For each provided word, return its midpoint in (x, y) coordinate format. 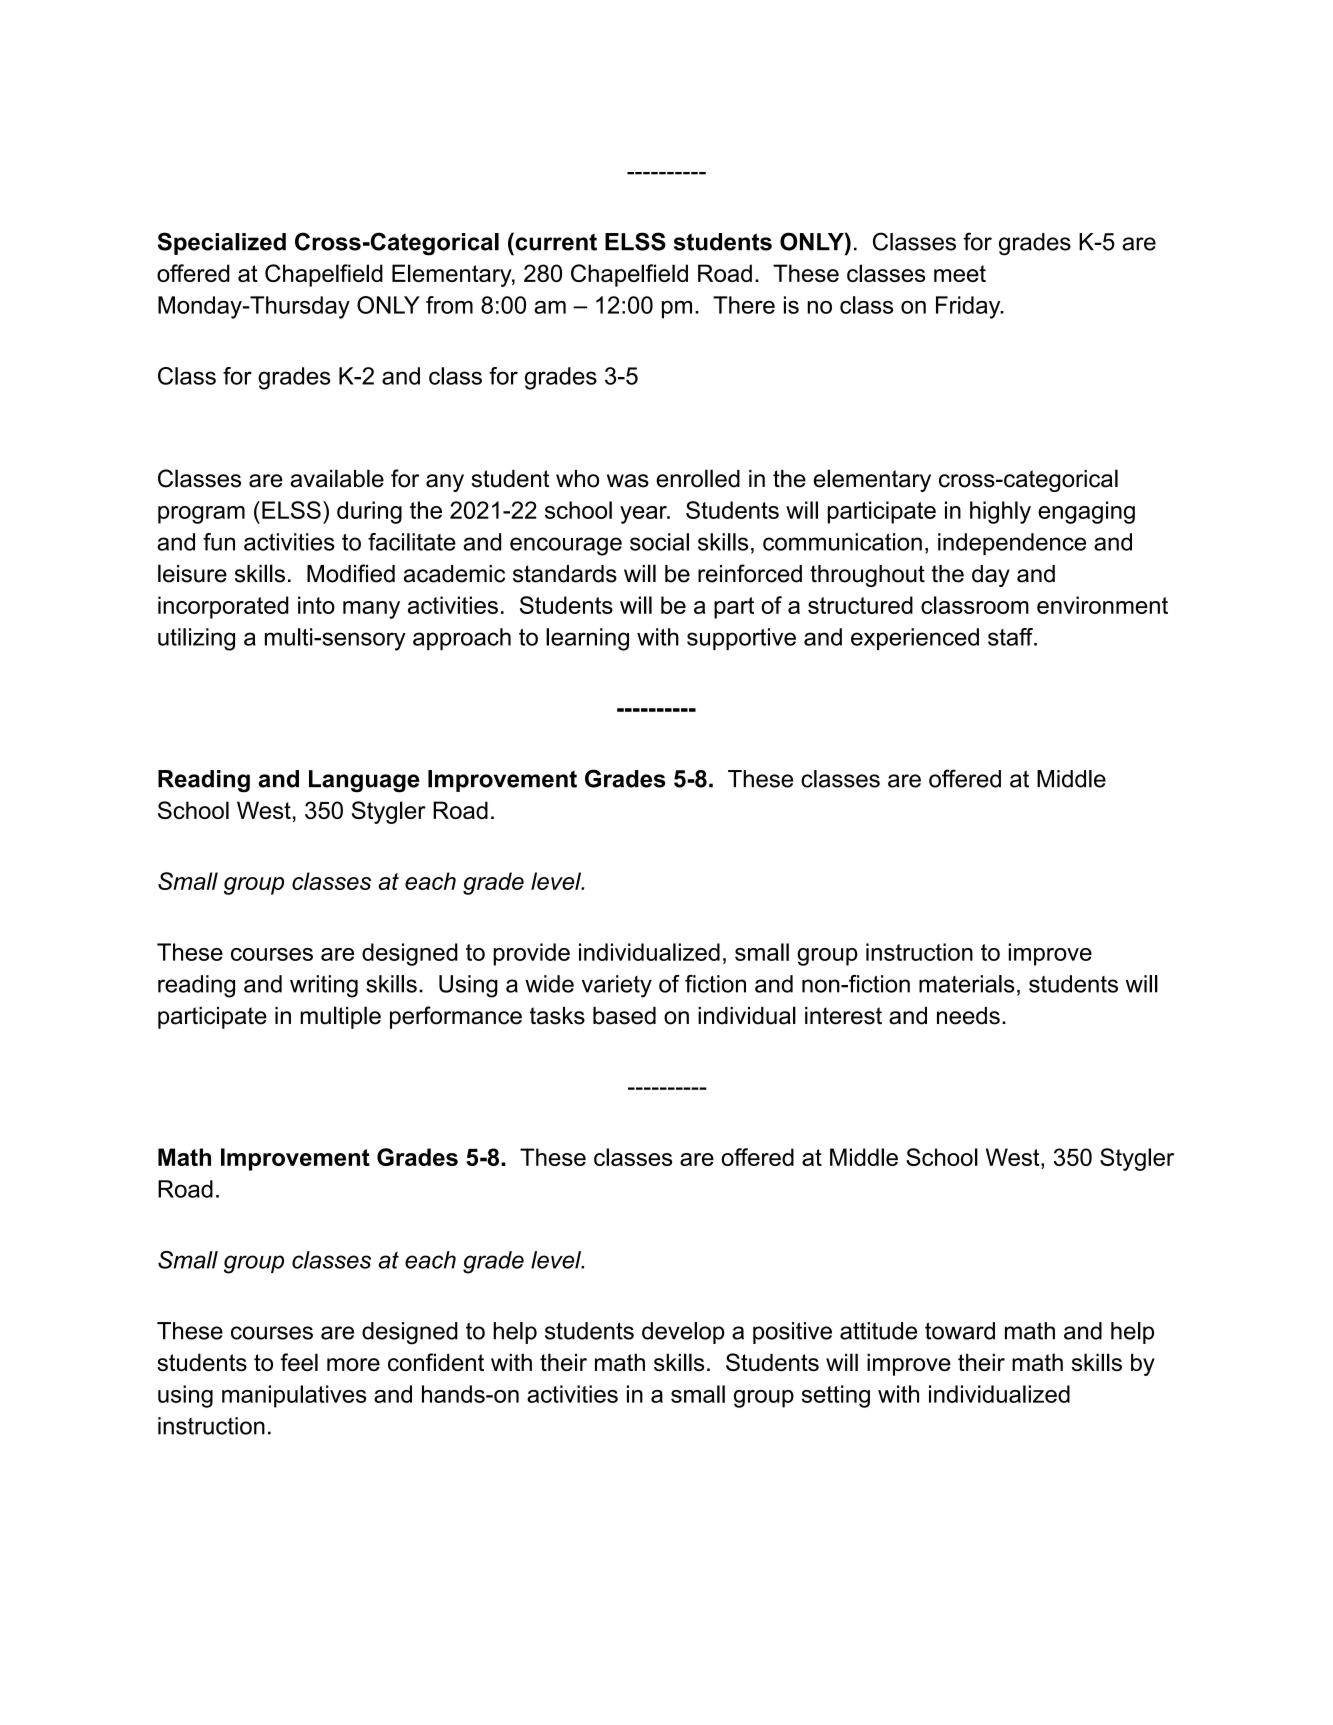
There (744, 305)
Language (364, 781)
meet (960, 273)
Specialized (222, 243)
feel (299, 1362)
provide (531, 954)
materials (967, 984)
